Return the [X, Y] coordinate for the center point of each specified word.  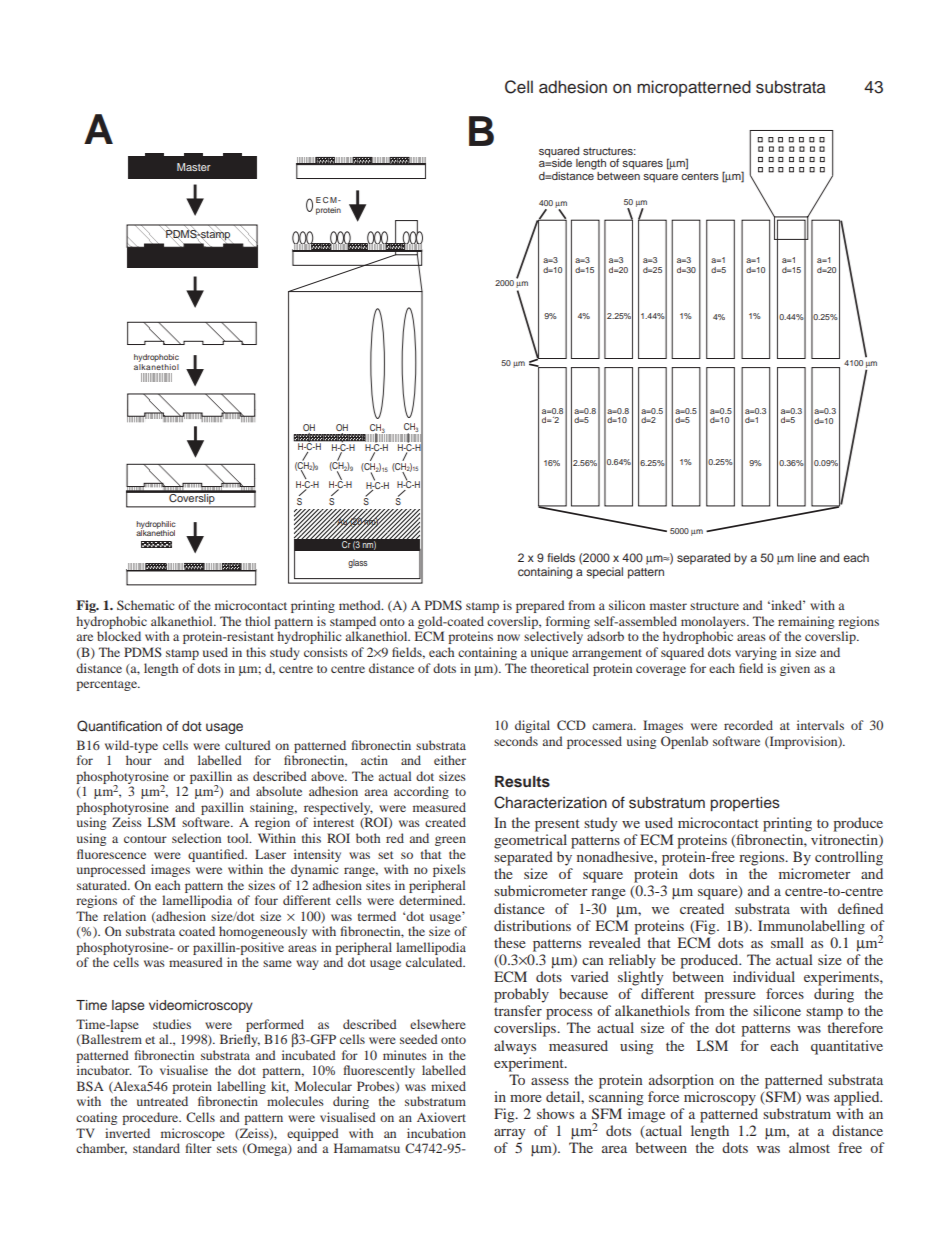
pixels [449, 870]
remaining [806, 622]
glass [357, 563]
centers [700, 176]
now [508, 637]
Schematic [145, 605]
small [787, 942]
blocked [119, 636]
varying [756, 653]
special [604, 573]
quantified [217, 855]
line [807, 557]
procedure [151, 1118]
